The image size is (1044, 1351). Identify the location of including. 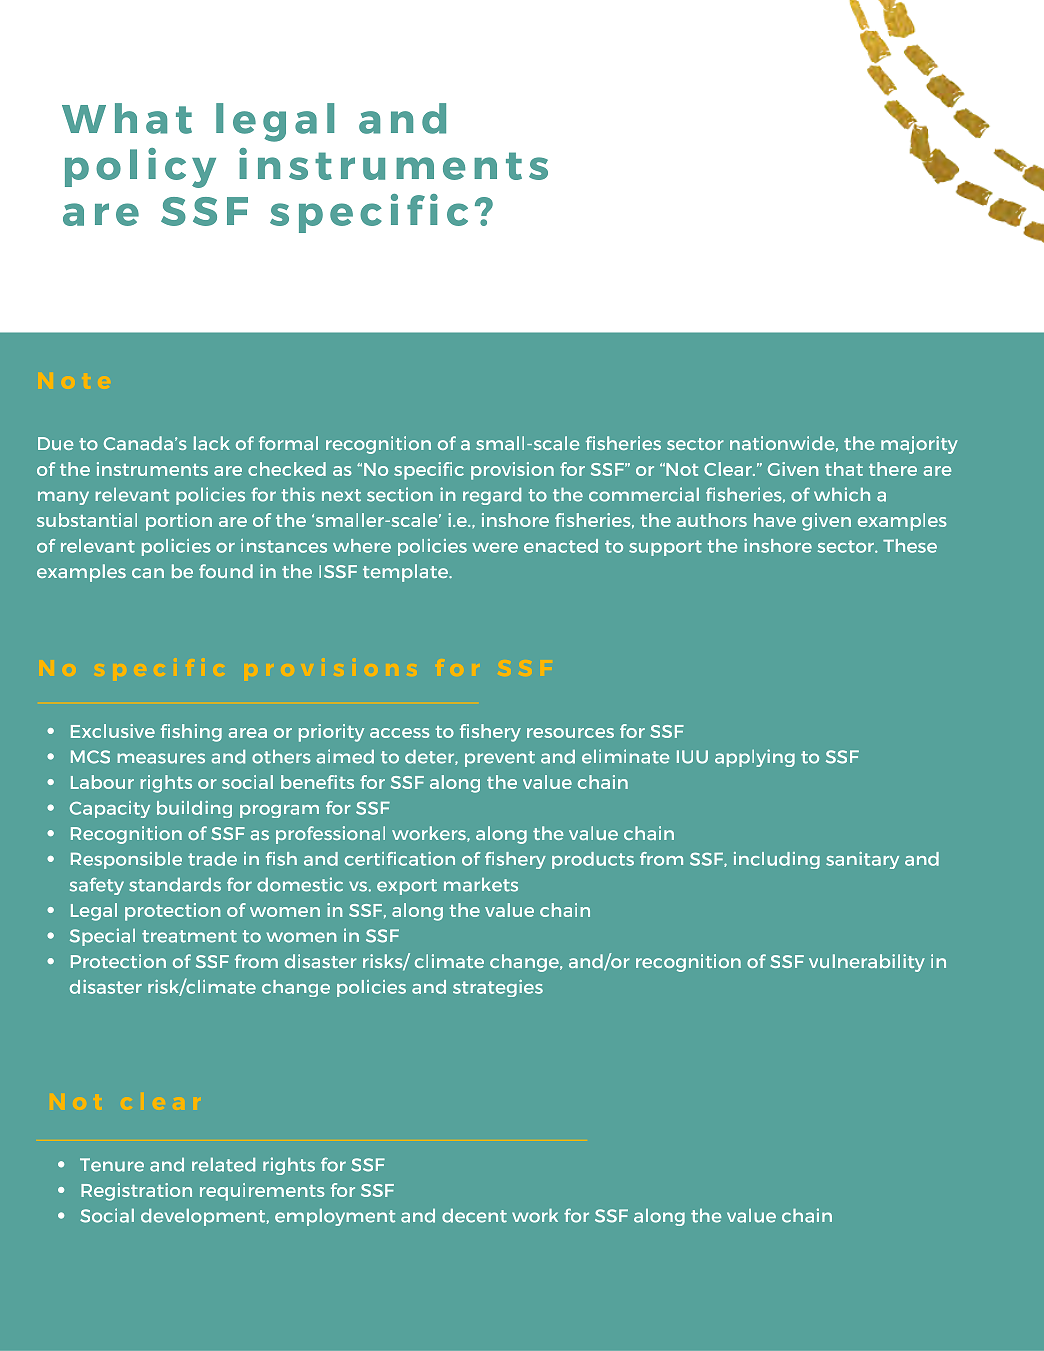
(777, 860).
